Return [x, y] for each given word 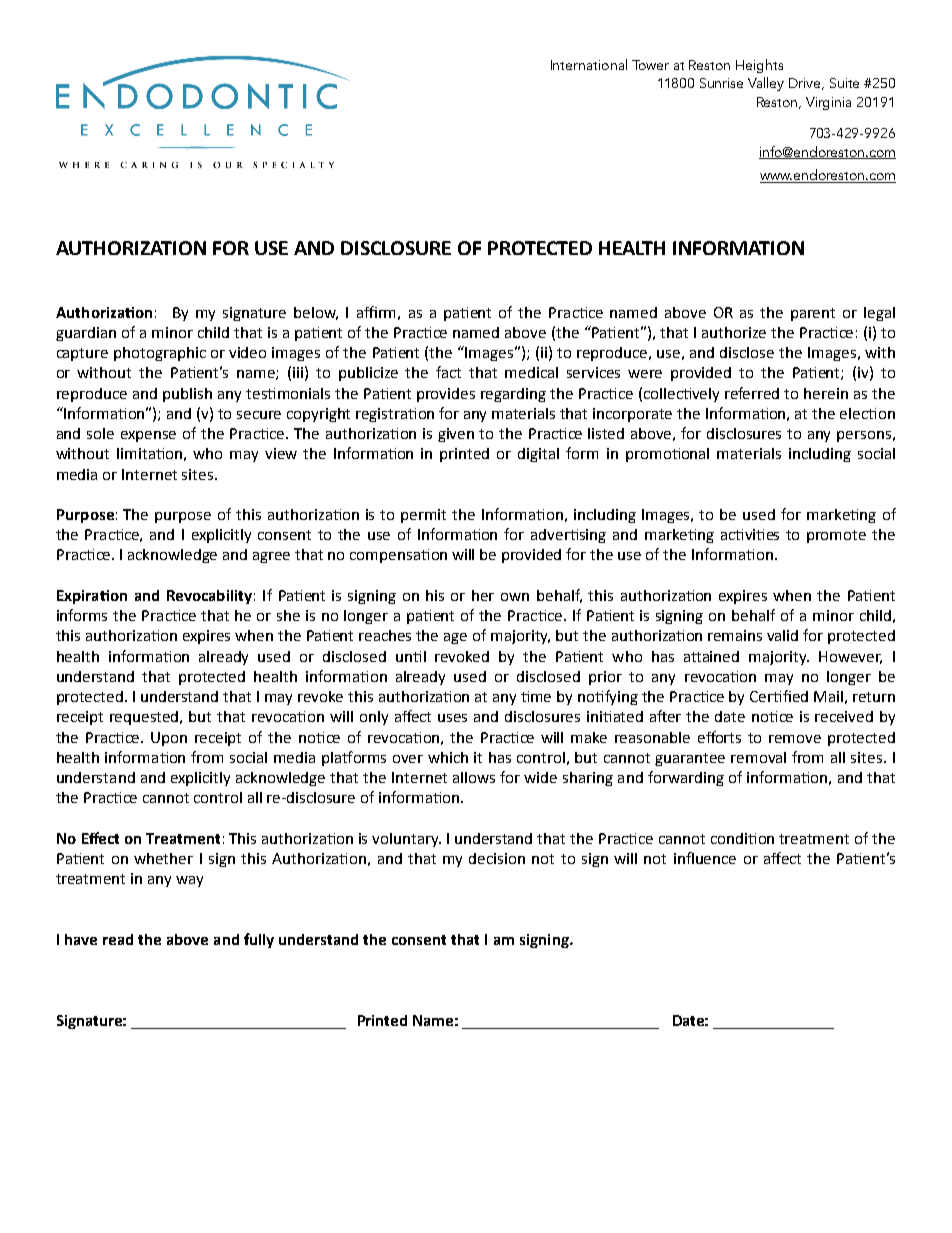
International [589, 64]
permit [423, 516]
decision [497, 858]
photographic [160, 354]
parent [813, 314]
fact [448, 372]
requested [145, 718]
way [189, 881]
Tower [650, 65]
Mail [828, 696]
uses [452, 718]
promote [836, 536]
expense [148, 436]
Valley [766, 84]
